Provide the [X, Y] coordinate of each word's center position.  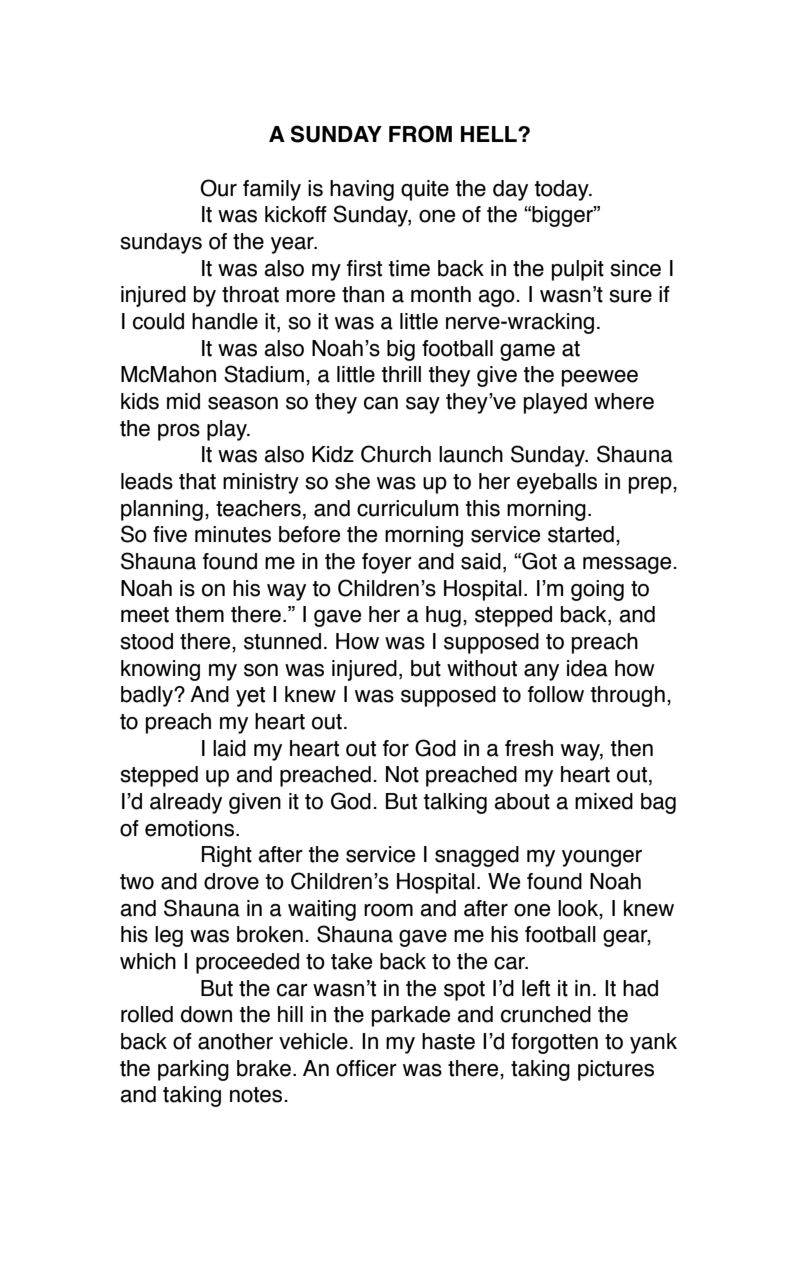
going [597, 590]
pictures [616, 1070]
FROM [420, 134]
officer [366, 1068]
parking [193, 1070]
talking [455, 803]
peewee [600, 378]
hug [443, 616]
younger [602, 858]
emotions [191, 828]
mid [183, 401]
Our [218, 188]
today [563, 190]
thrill [401, 374]
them [199, 614]
